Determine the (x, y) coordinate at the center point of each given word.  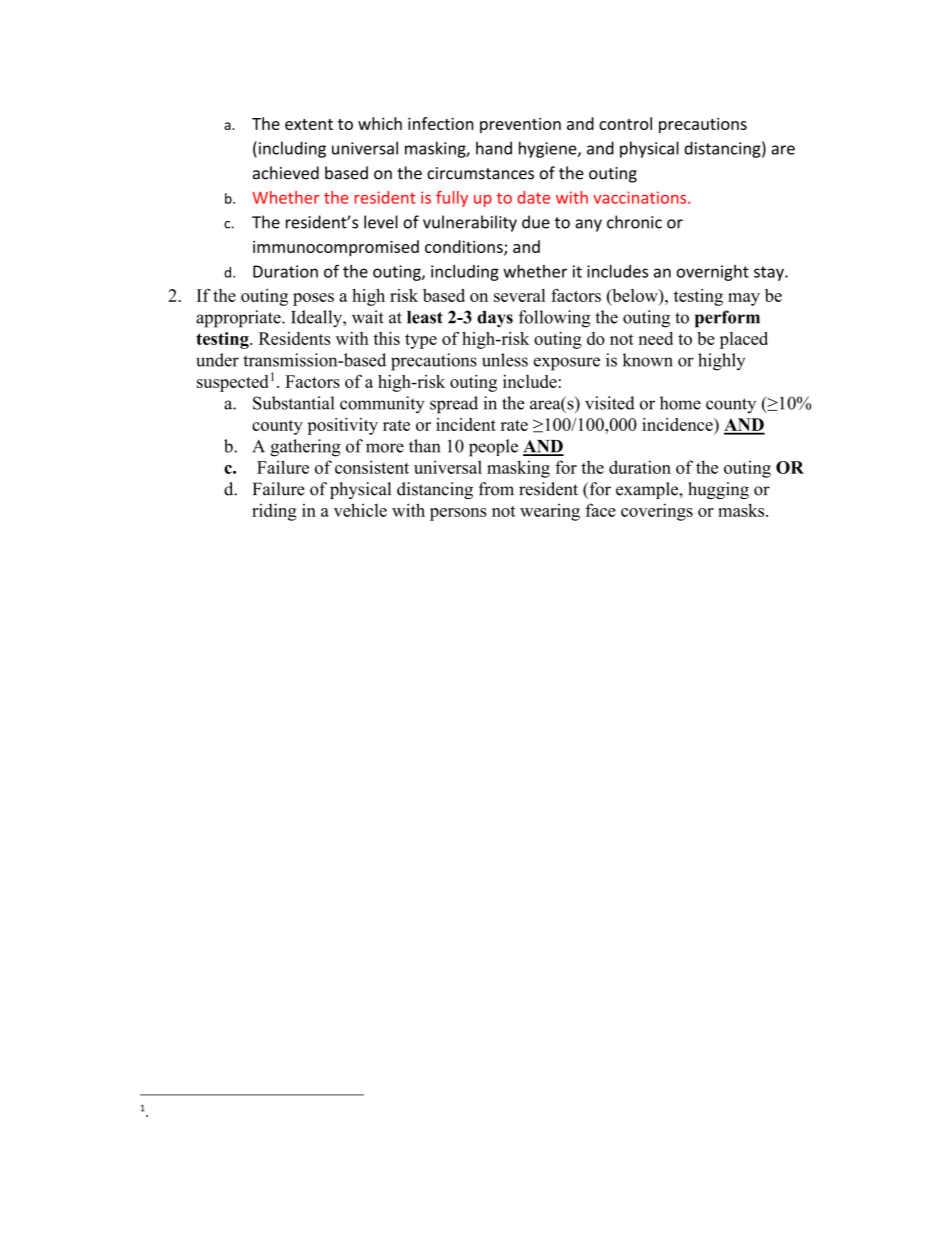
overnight (713, 273)
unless (505, 360)
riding (274, 512)
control (625, 123)
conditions (465, 247)
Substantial (293, 403)
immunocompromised (336, 248)
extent (309, 124)
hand (494, 148)
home (680, 403)
